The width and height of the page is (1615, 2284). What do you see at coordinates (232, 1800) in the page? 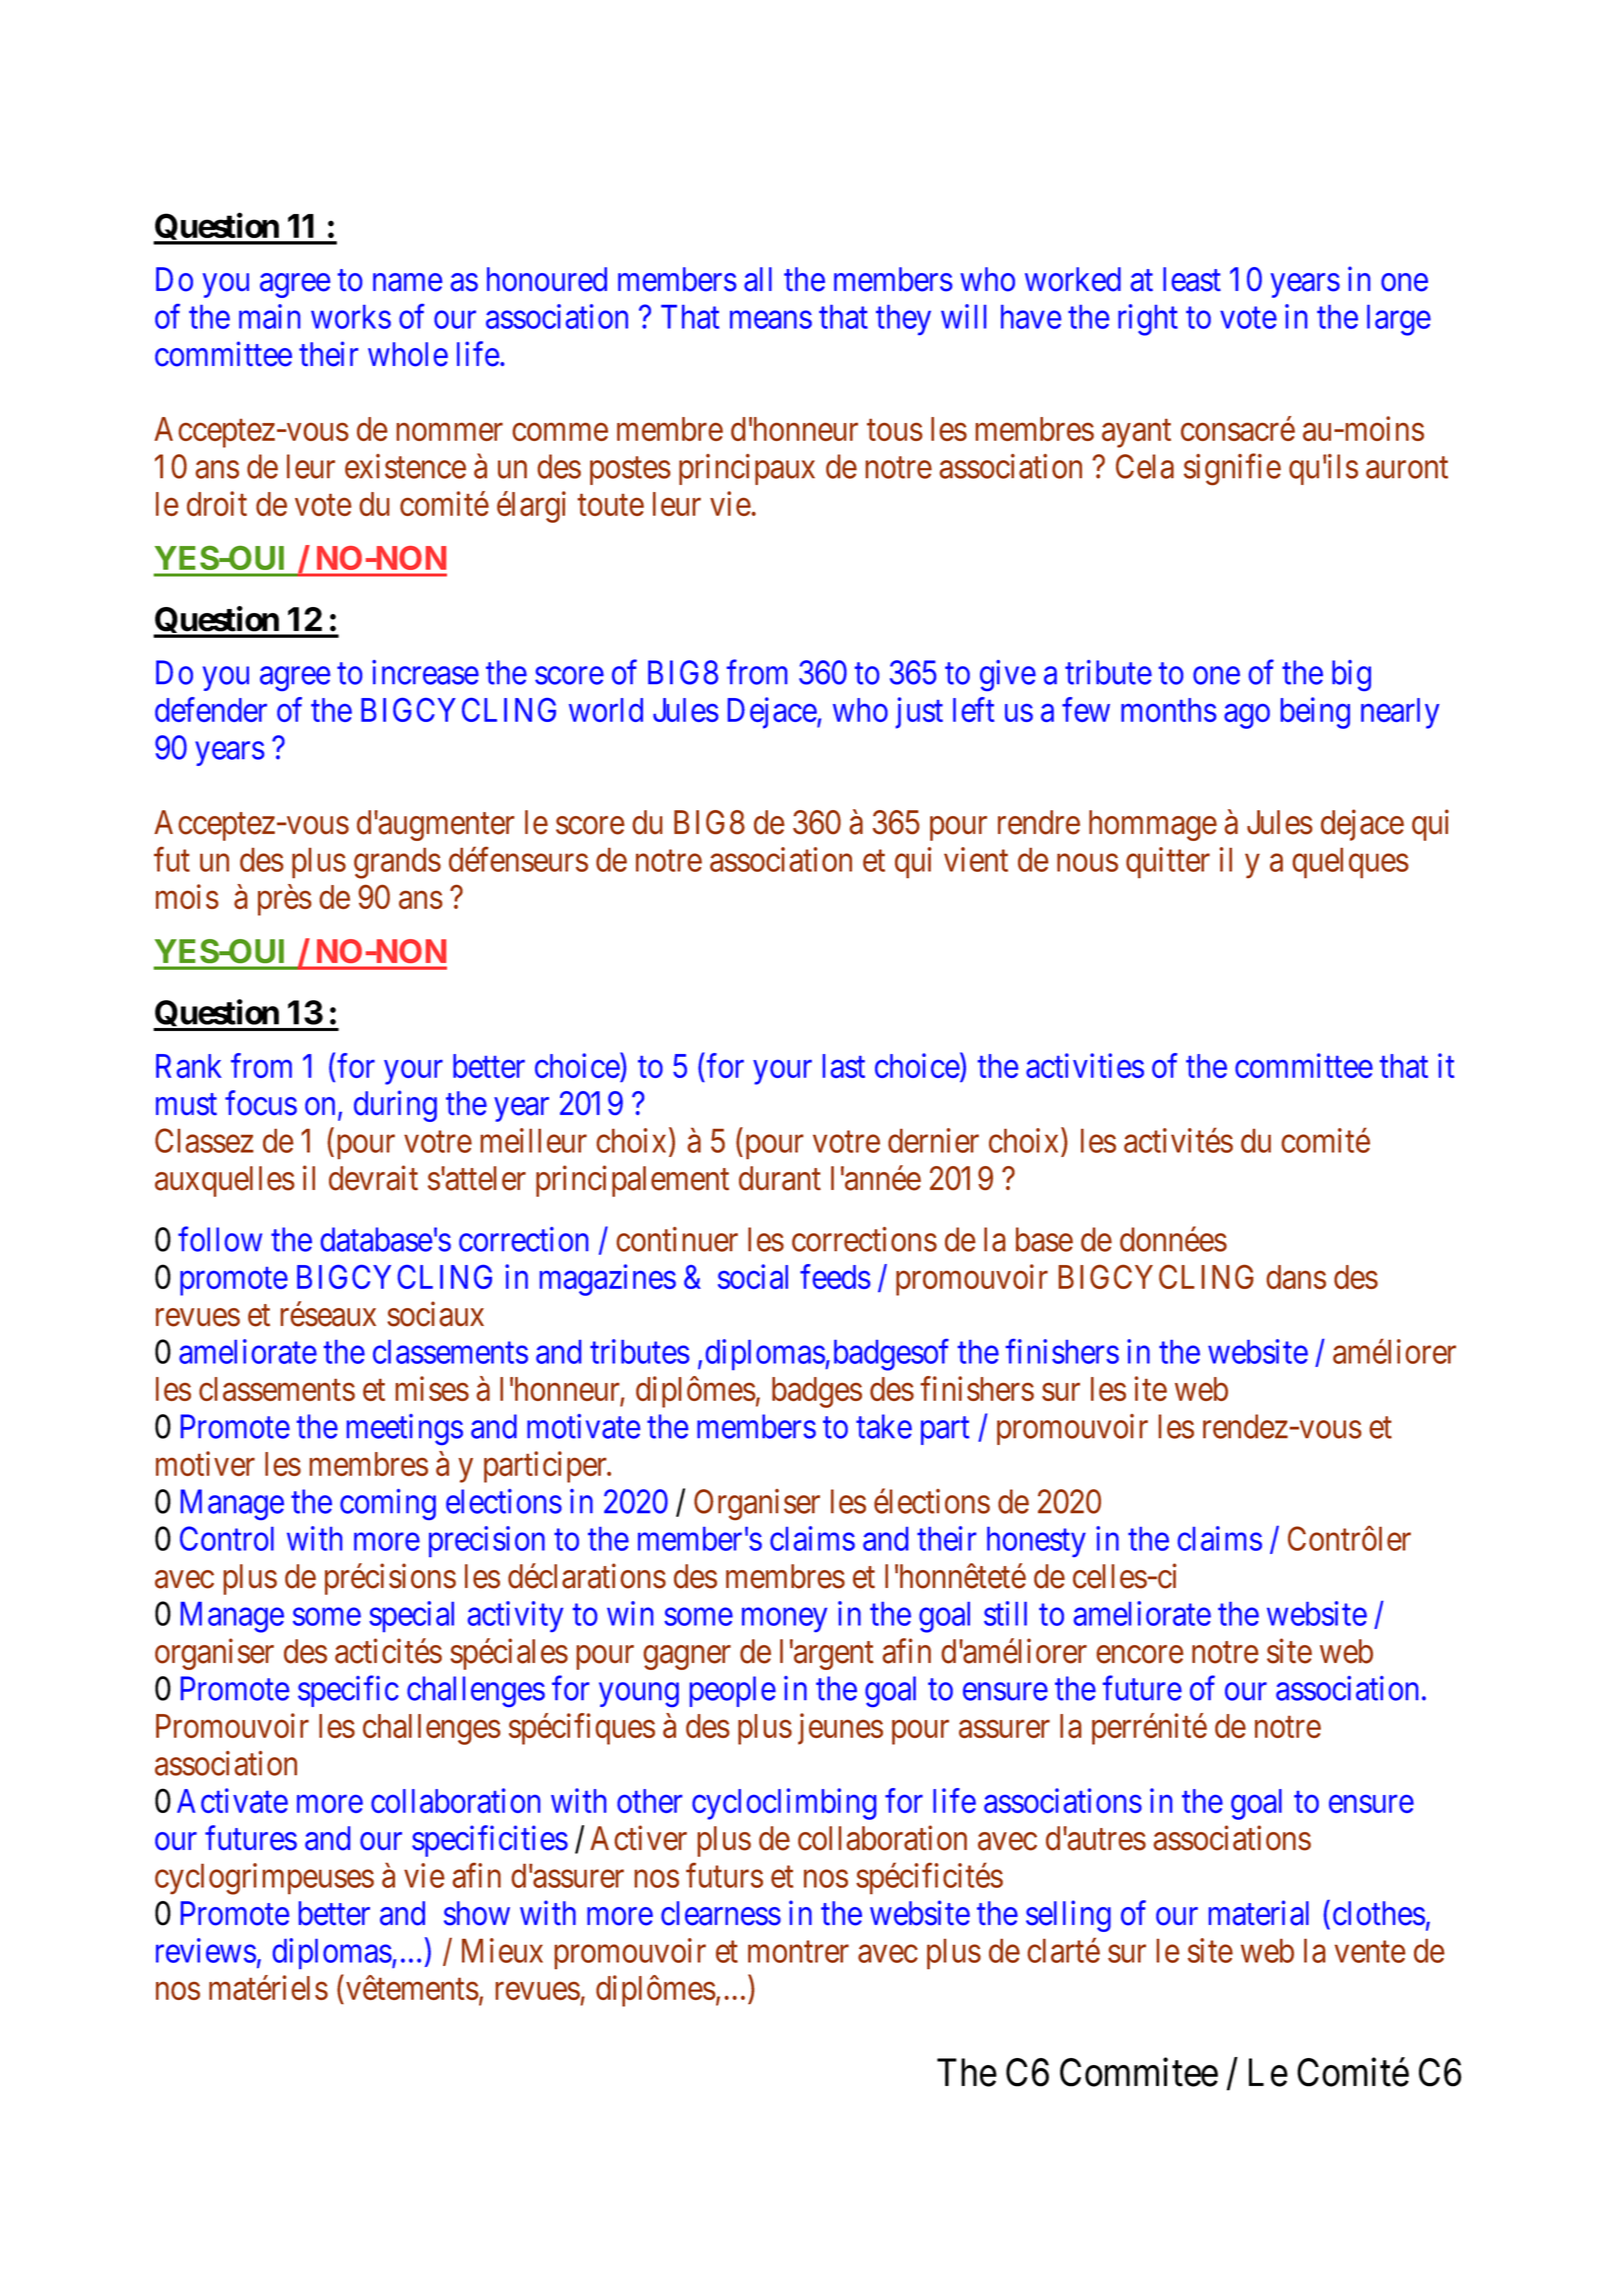
I see `Activate` at bounding box center [232, 1800].
